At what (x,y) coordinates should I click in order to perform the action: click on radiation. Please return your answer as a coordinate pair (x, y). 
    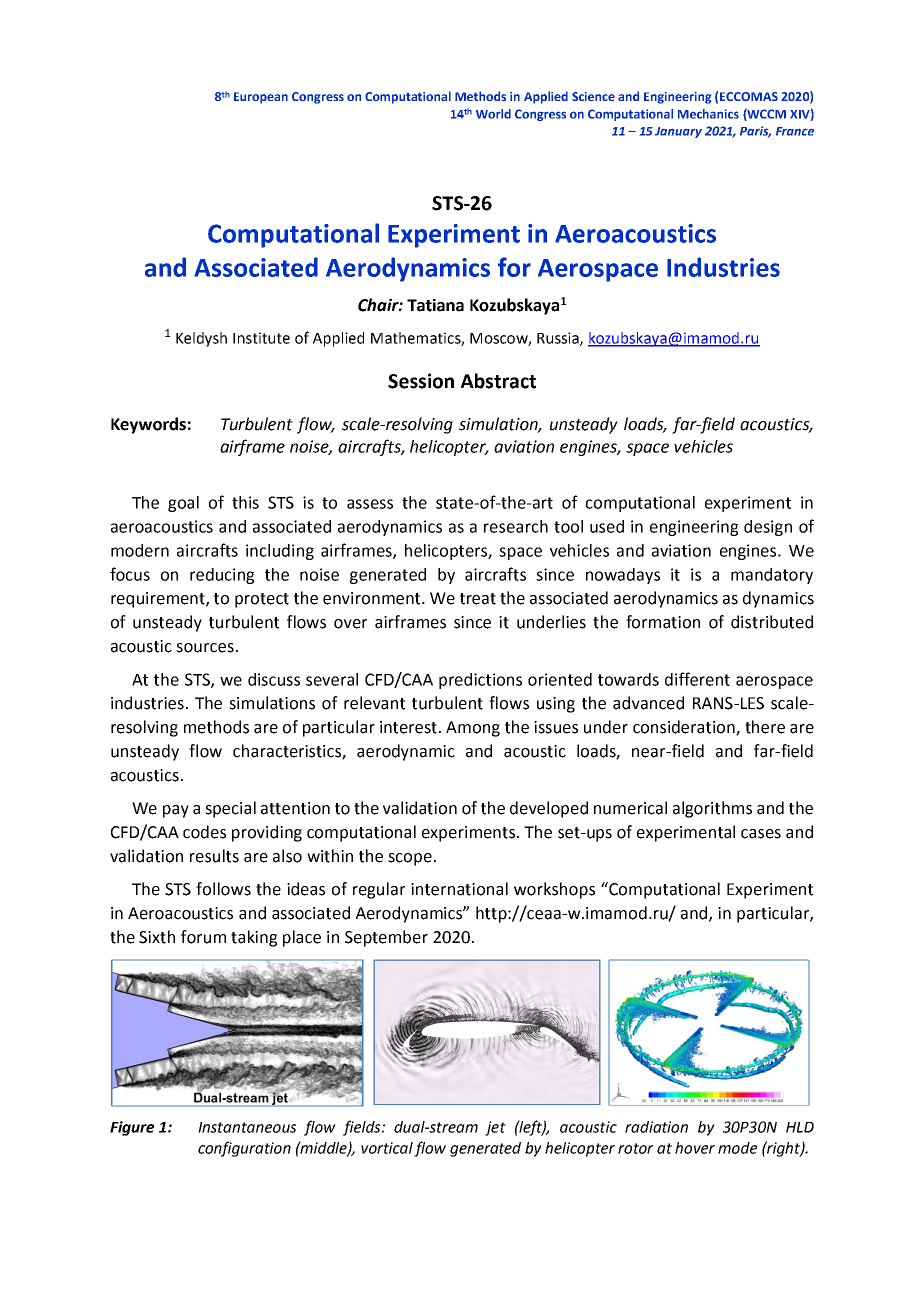
    Looking at the image, I should click on (656, 1127).
